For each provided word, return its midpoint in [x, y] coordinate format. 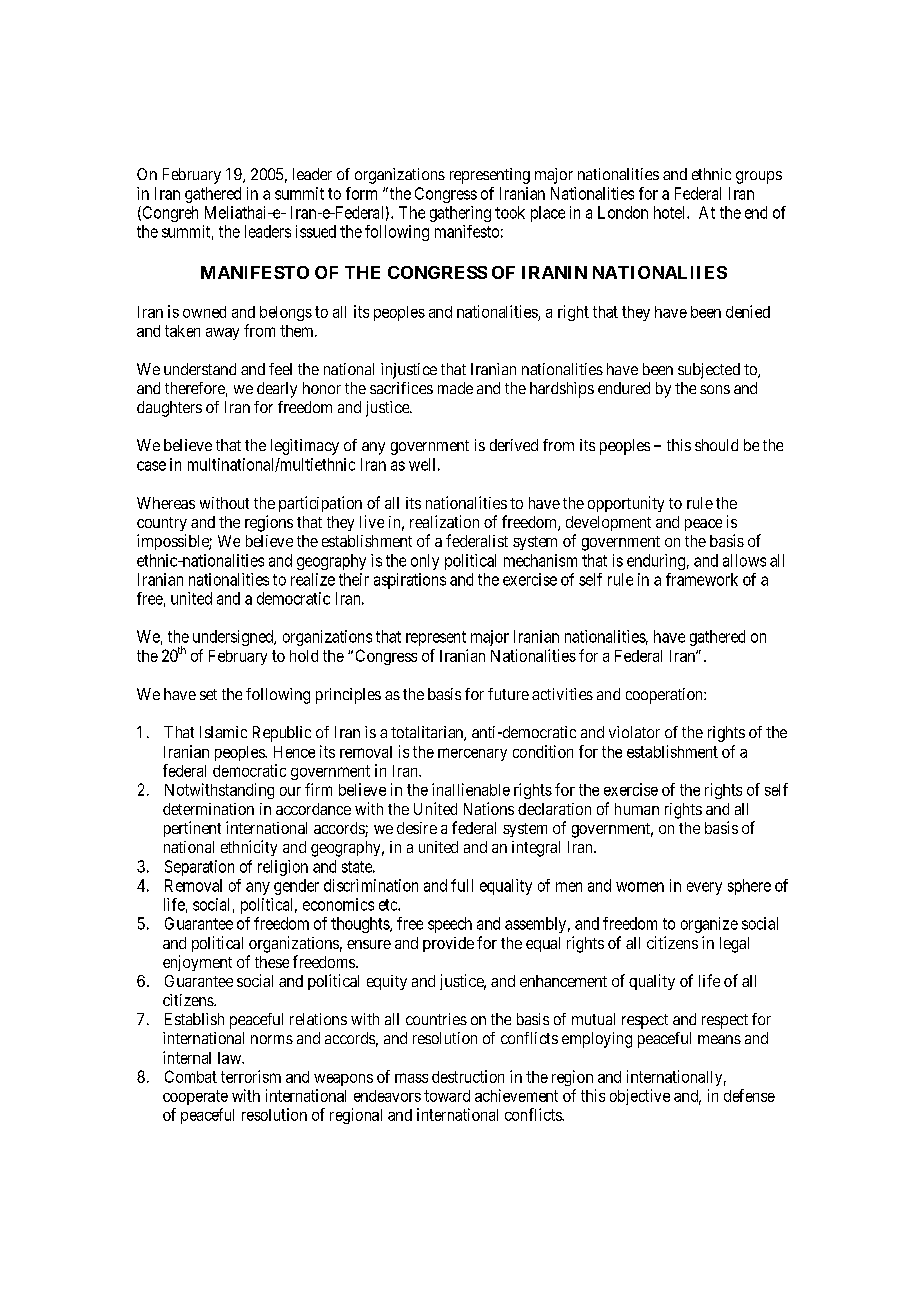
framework [702, 579]
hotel [671, 212]
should [716, 445]
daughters [169, 409]
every [704, 888]
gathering [460, 214]
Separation [199, 868]
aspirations [410, 581]
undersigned [234, 638]
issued [316, 231]
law [231, 1058]
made [455, 388]
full [462, 885]
